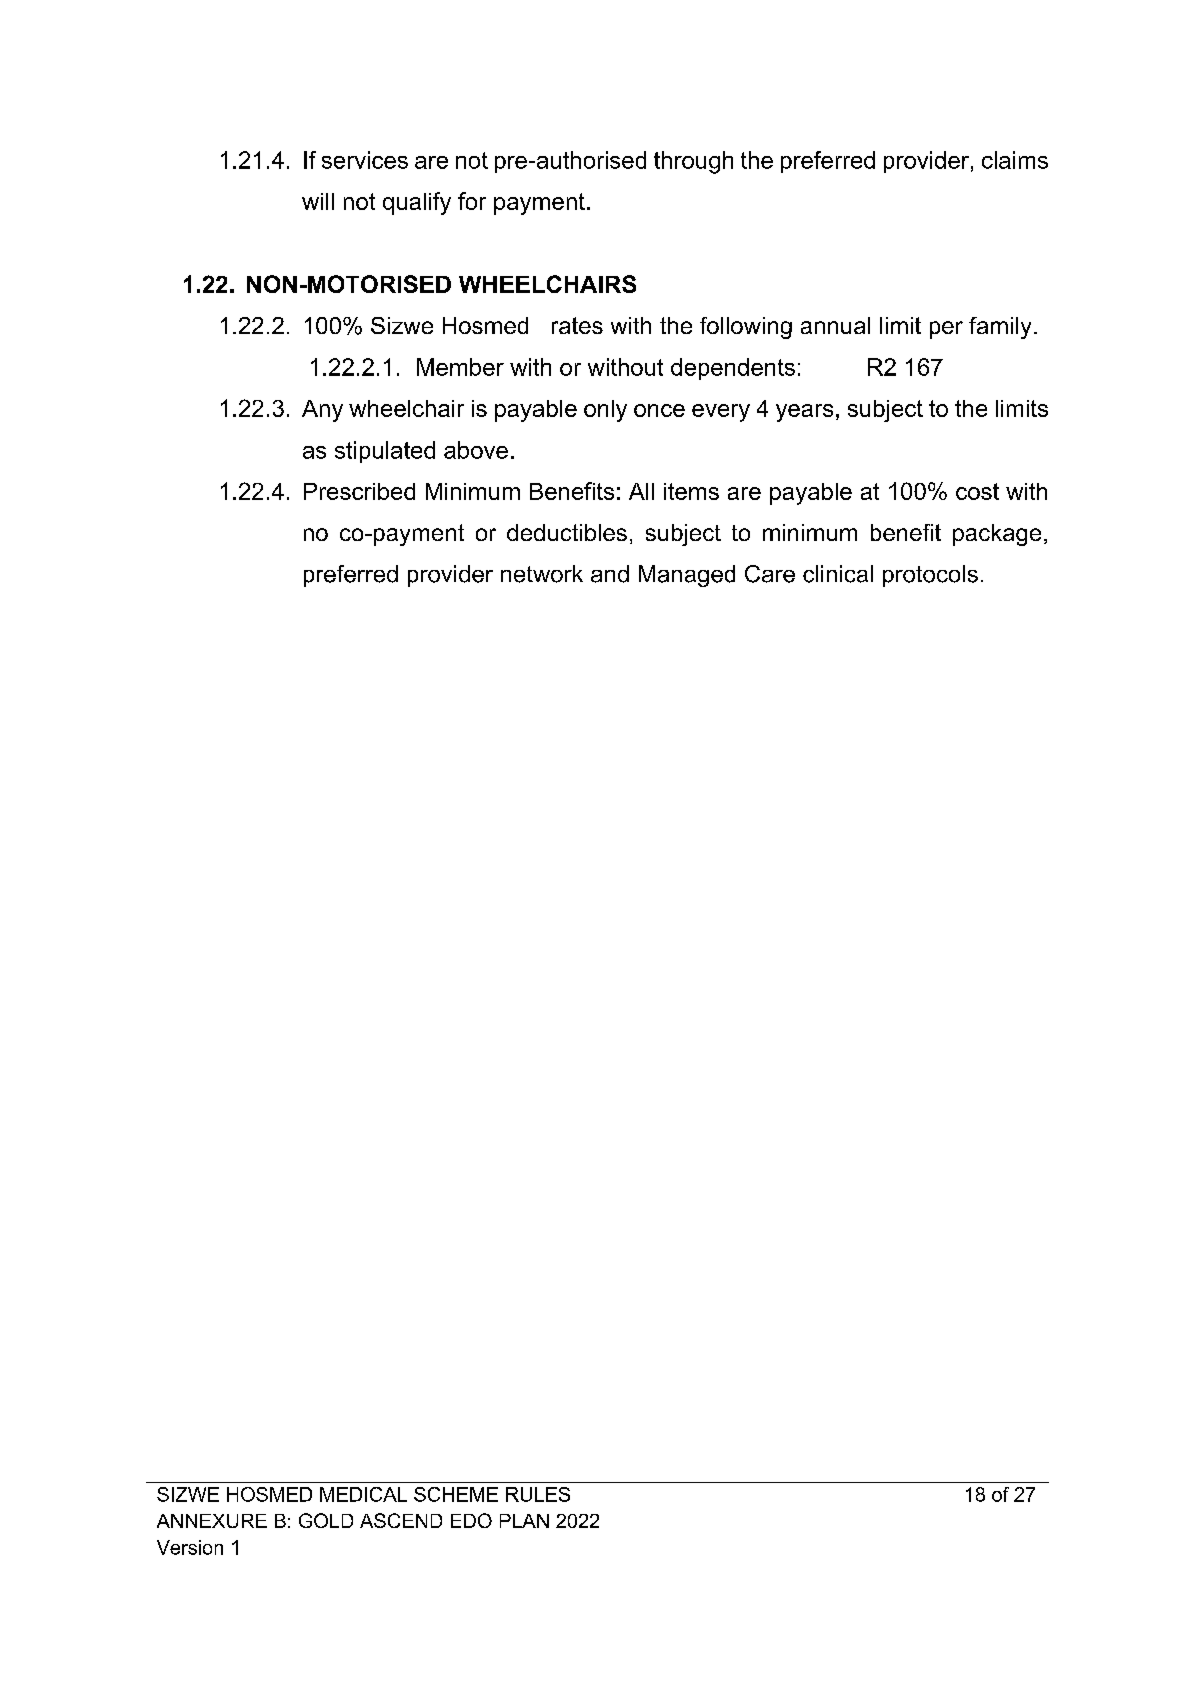 The image size is (1191, 1684). What do you see at coordinates (838, 574) in the screenshot?
I see `clinical` at bounding box center [838, 574].
